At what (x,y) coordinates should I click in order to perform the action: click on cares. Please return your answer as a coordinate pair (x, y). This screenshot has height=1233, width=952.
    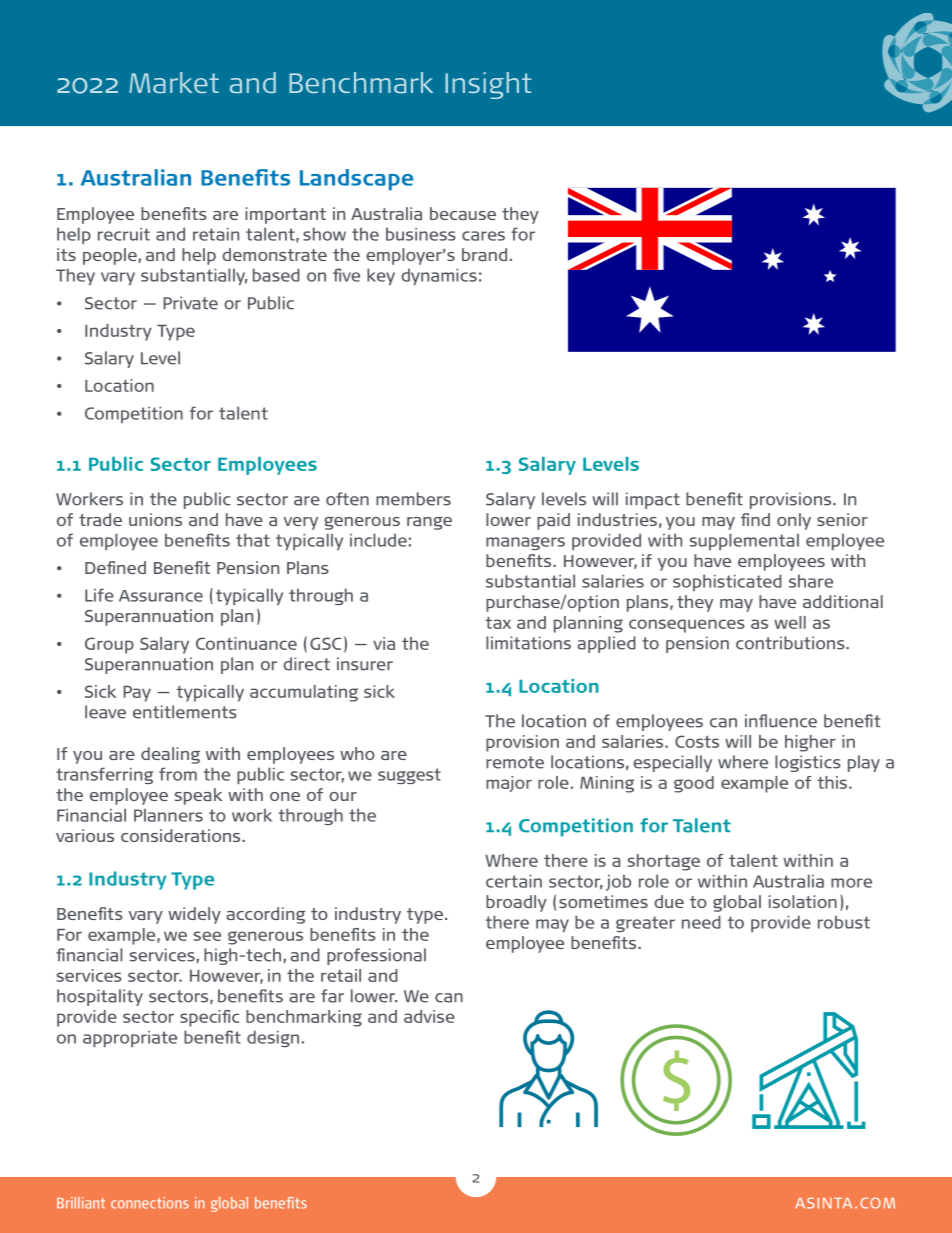
    Looking at the image, I should click on (483, 236).
